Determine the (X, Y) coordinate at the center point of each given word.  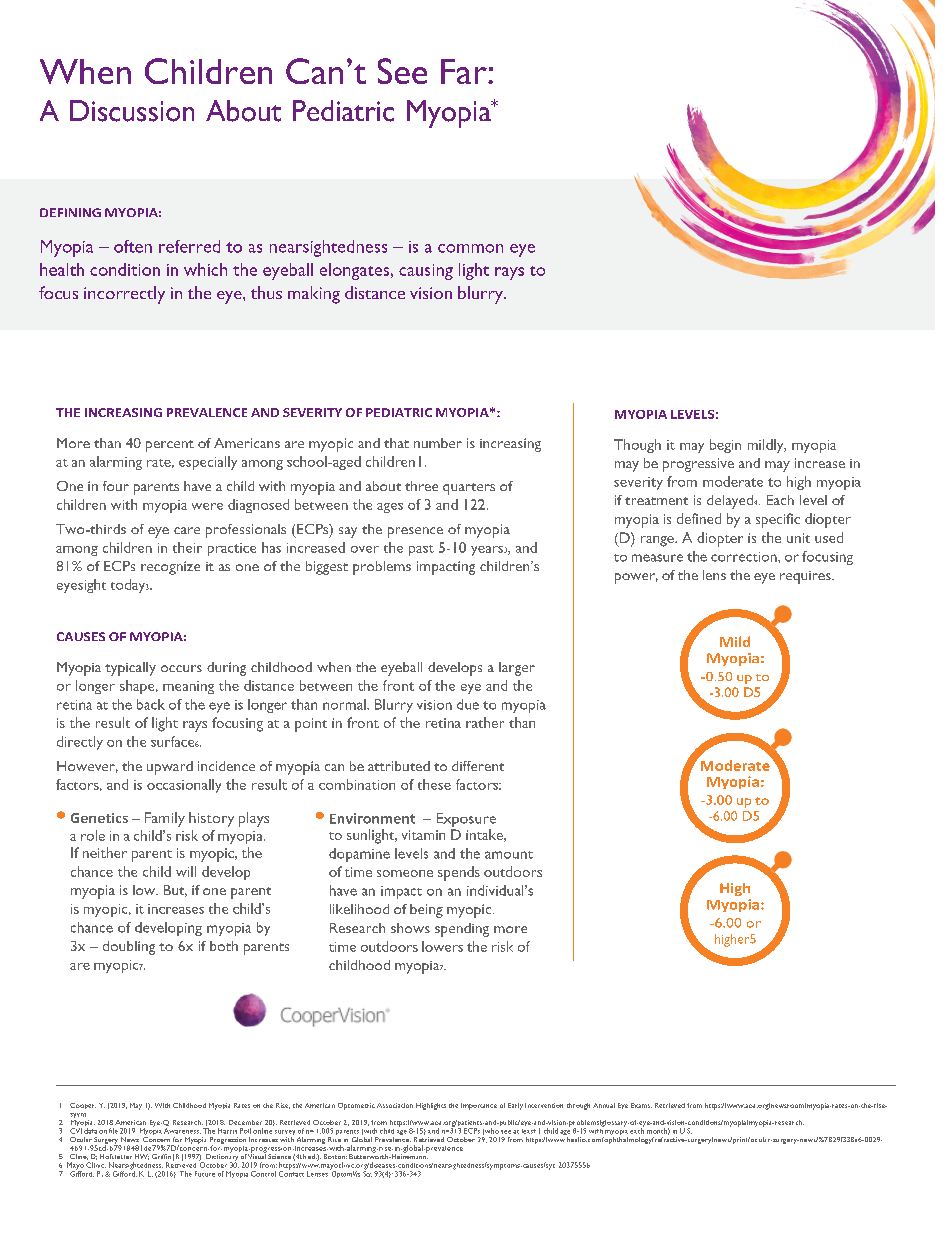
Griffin (161, 1156)
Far (465, 71)
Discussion (132, 111)
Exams (641, 1105)
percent (170, 446)
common (470, 248)
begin (725, 446)
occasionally (184, 786)
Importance (479, 1106)
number (438, 443)
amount (509, 855)
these (434, 784)
